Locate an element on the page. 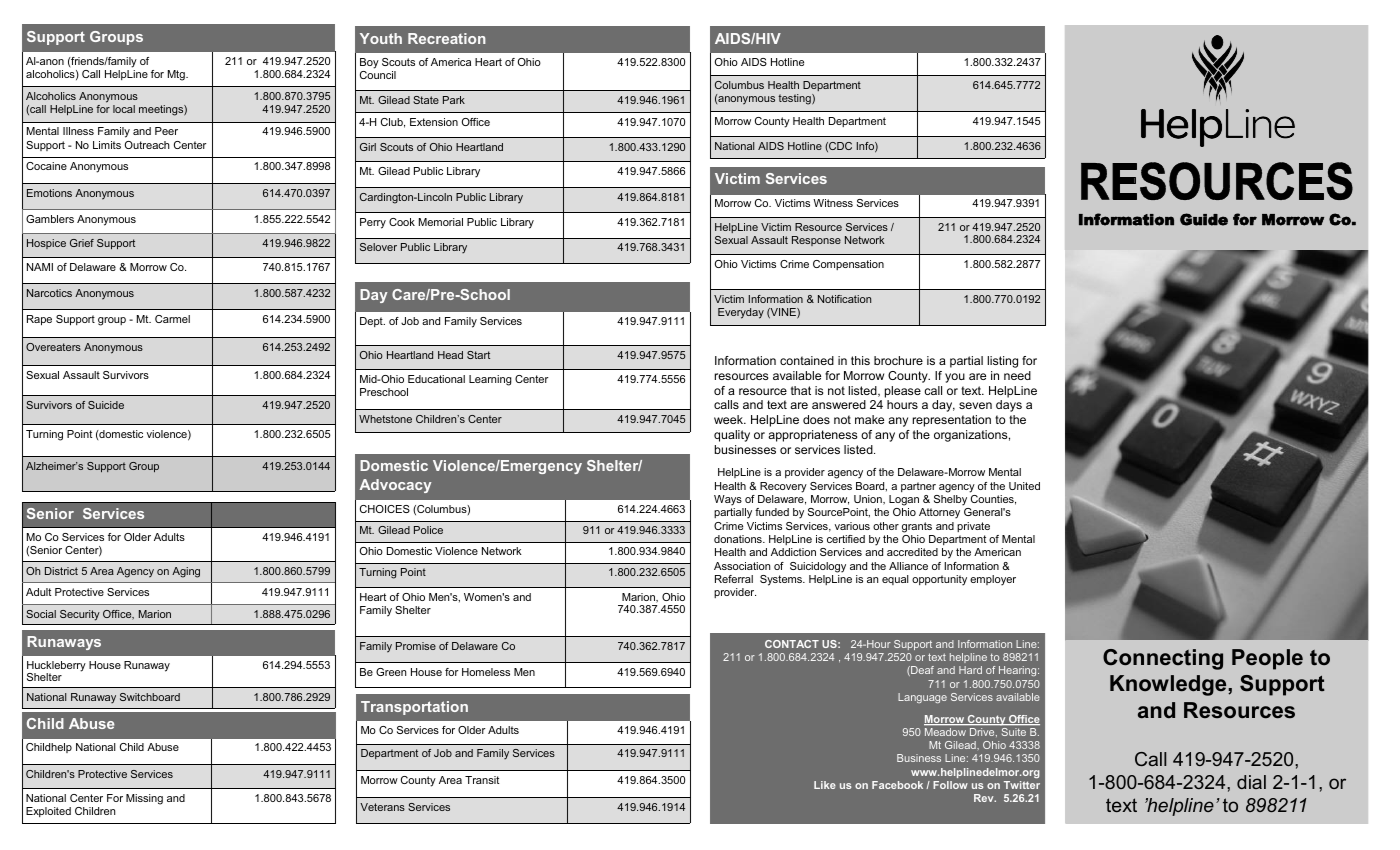  Response is located at coordinates (816, 241).
